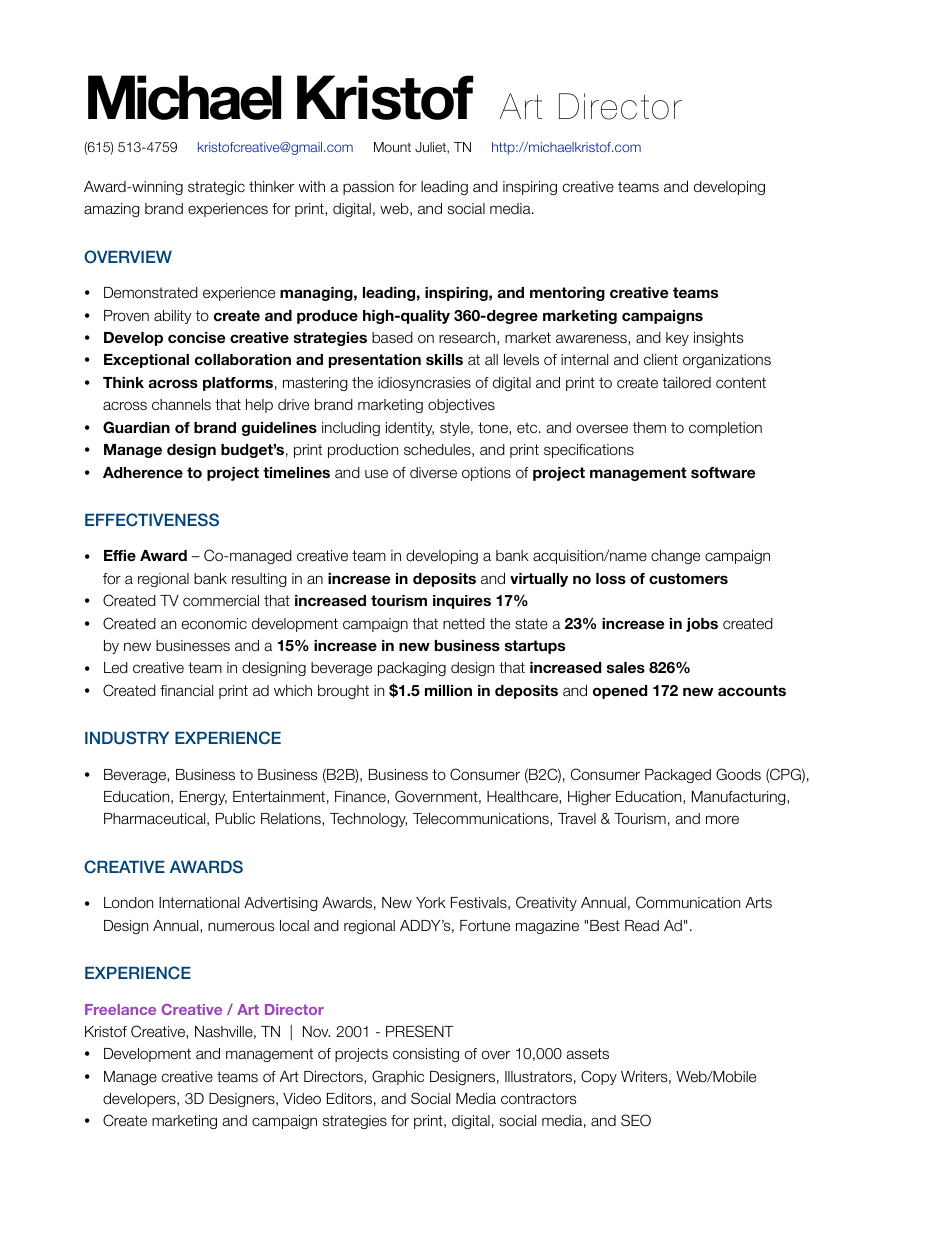  What do you see at coordinates (203, 798) in the document?
I see `Energy` at bounding box center [203, 798].
